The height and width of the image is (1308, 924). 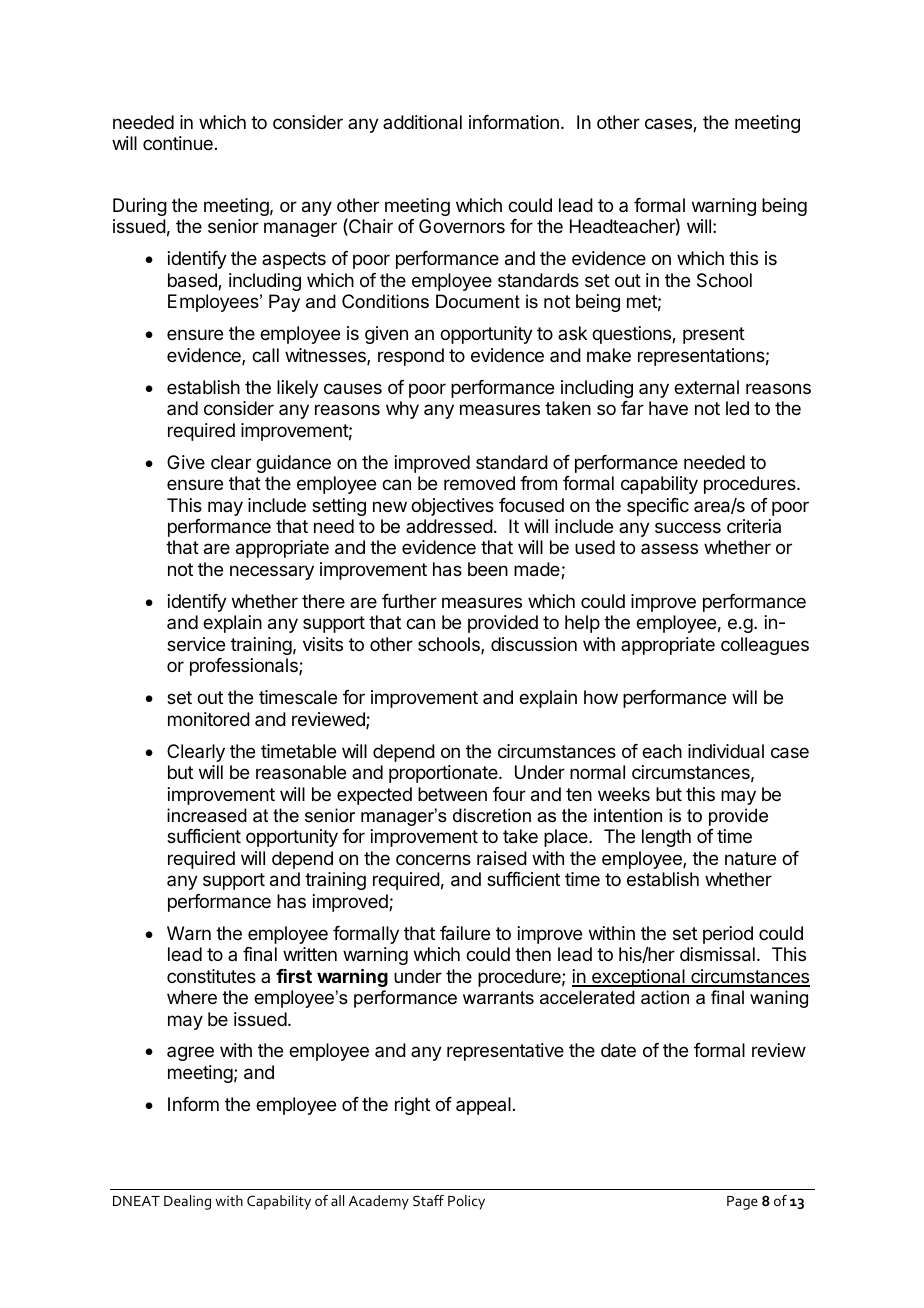 What do you see at coordinates (742, 1203) in the image?
I see `Page` at bounding box center [742, 1203].
